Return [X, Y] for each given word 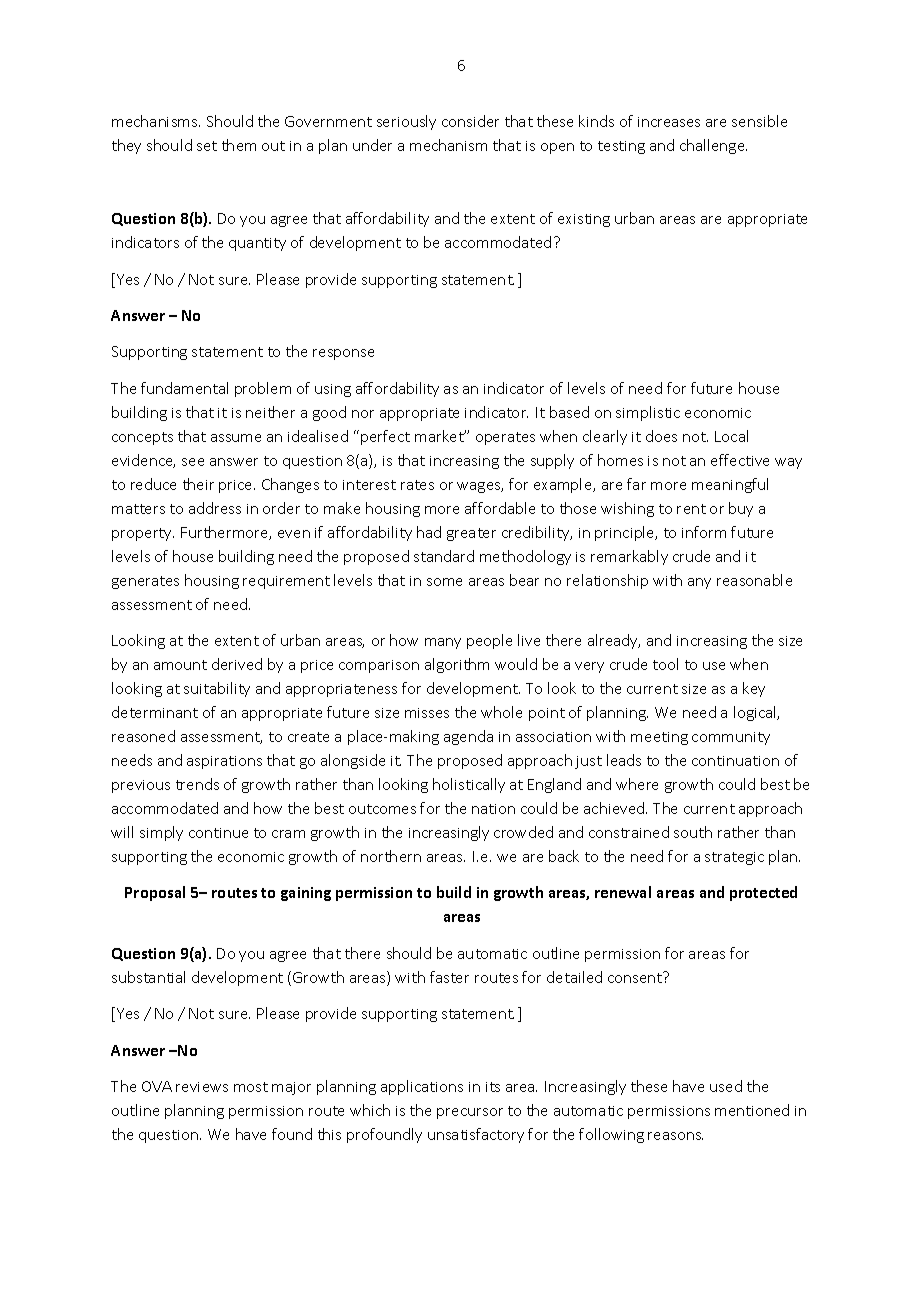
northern [391, 856]
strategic [734, 858]
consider [470, 121]
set [207, 146]
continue [218, 833]
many [443, 643]
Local [731, 436]
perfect [385, 437]
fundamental [184, 388]
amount [180, 665]
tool [665, 664]
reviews [202, 1087]
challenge [713, 146]
